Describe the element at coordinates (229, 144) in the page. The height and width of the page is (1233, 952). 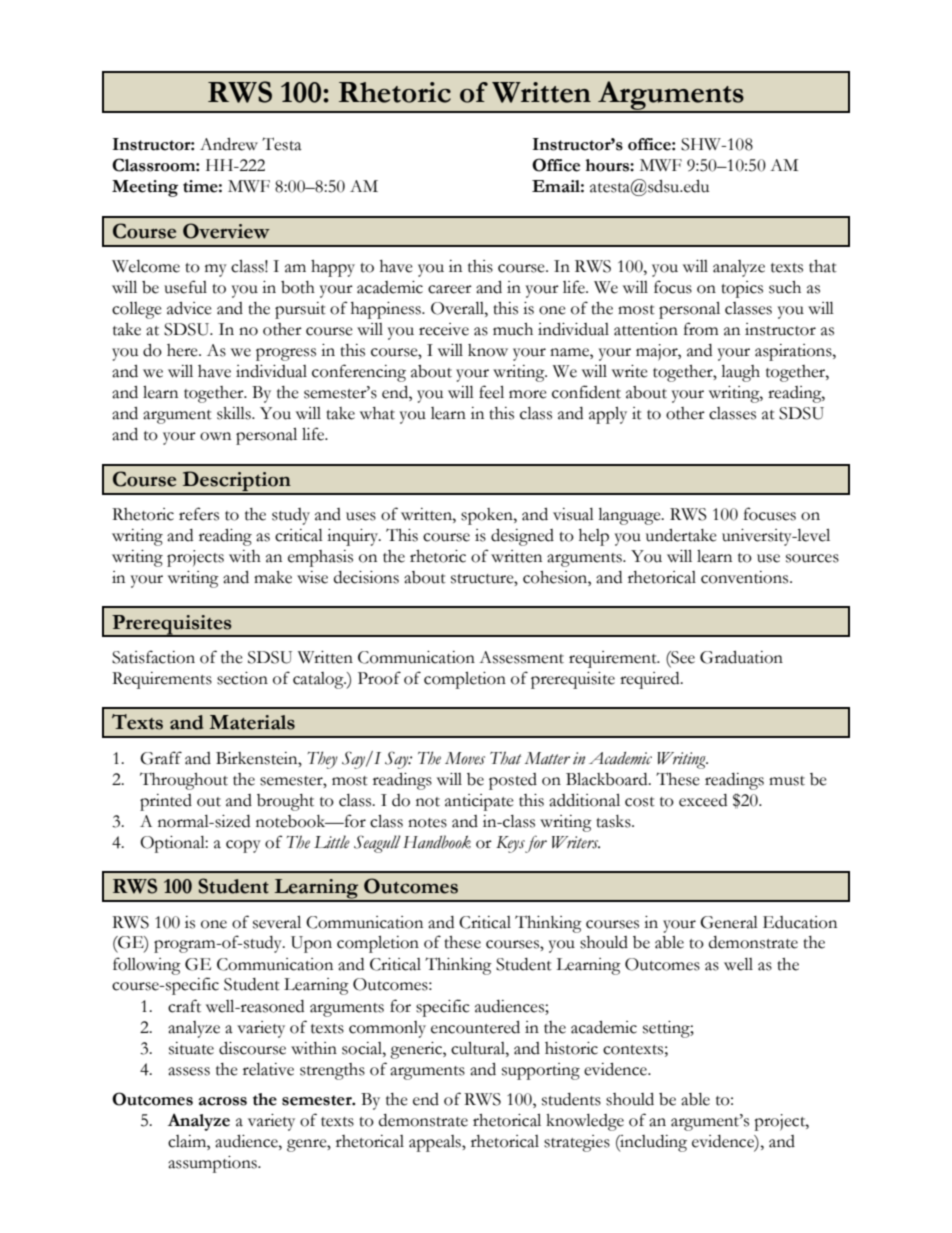
I see `Andrew` at that location.
